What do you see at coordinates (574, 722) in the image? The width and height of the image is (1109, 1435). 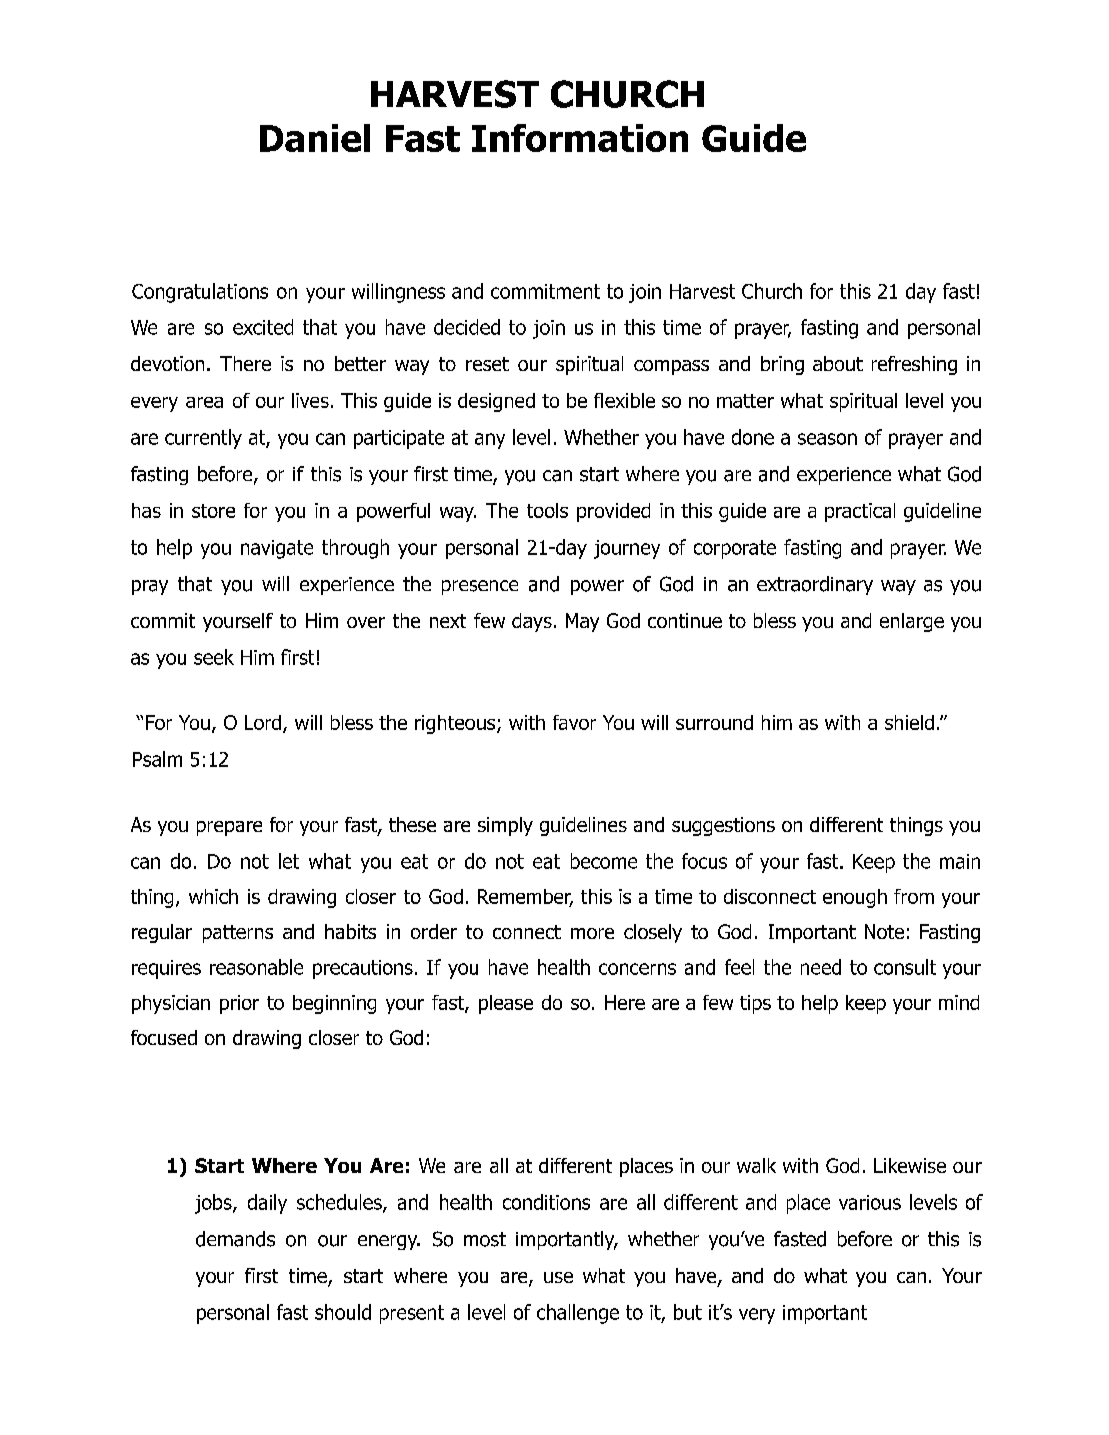 I see `favor` at bounding box center [574, 722].
